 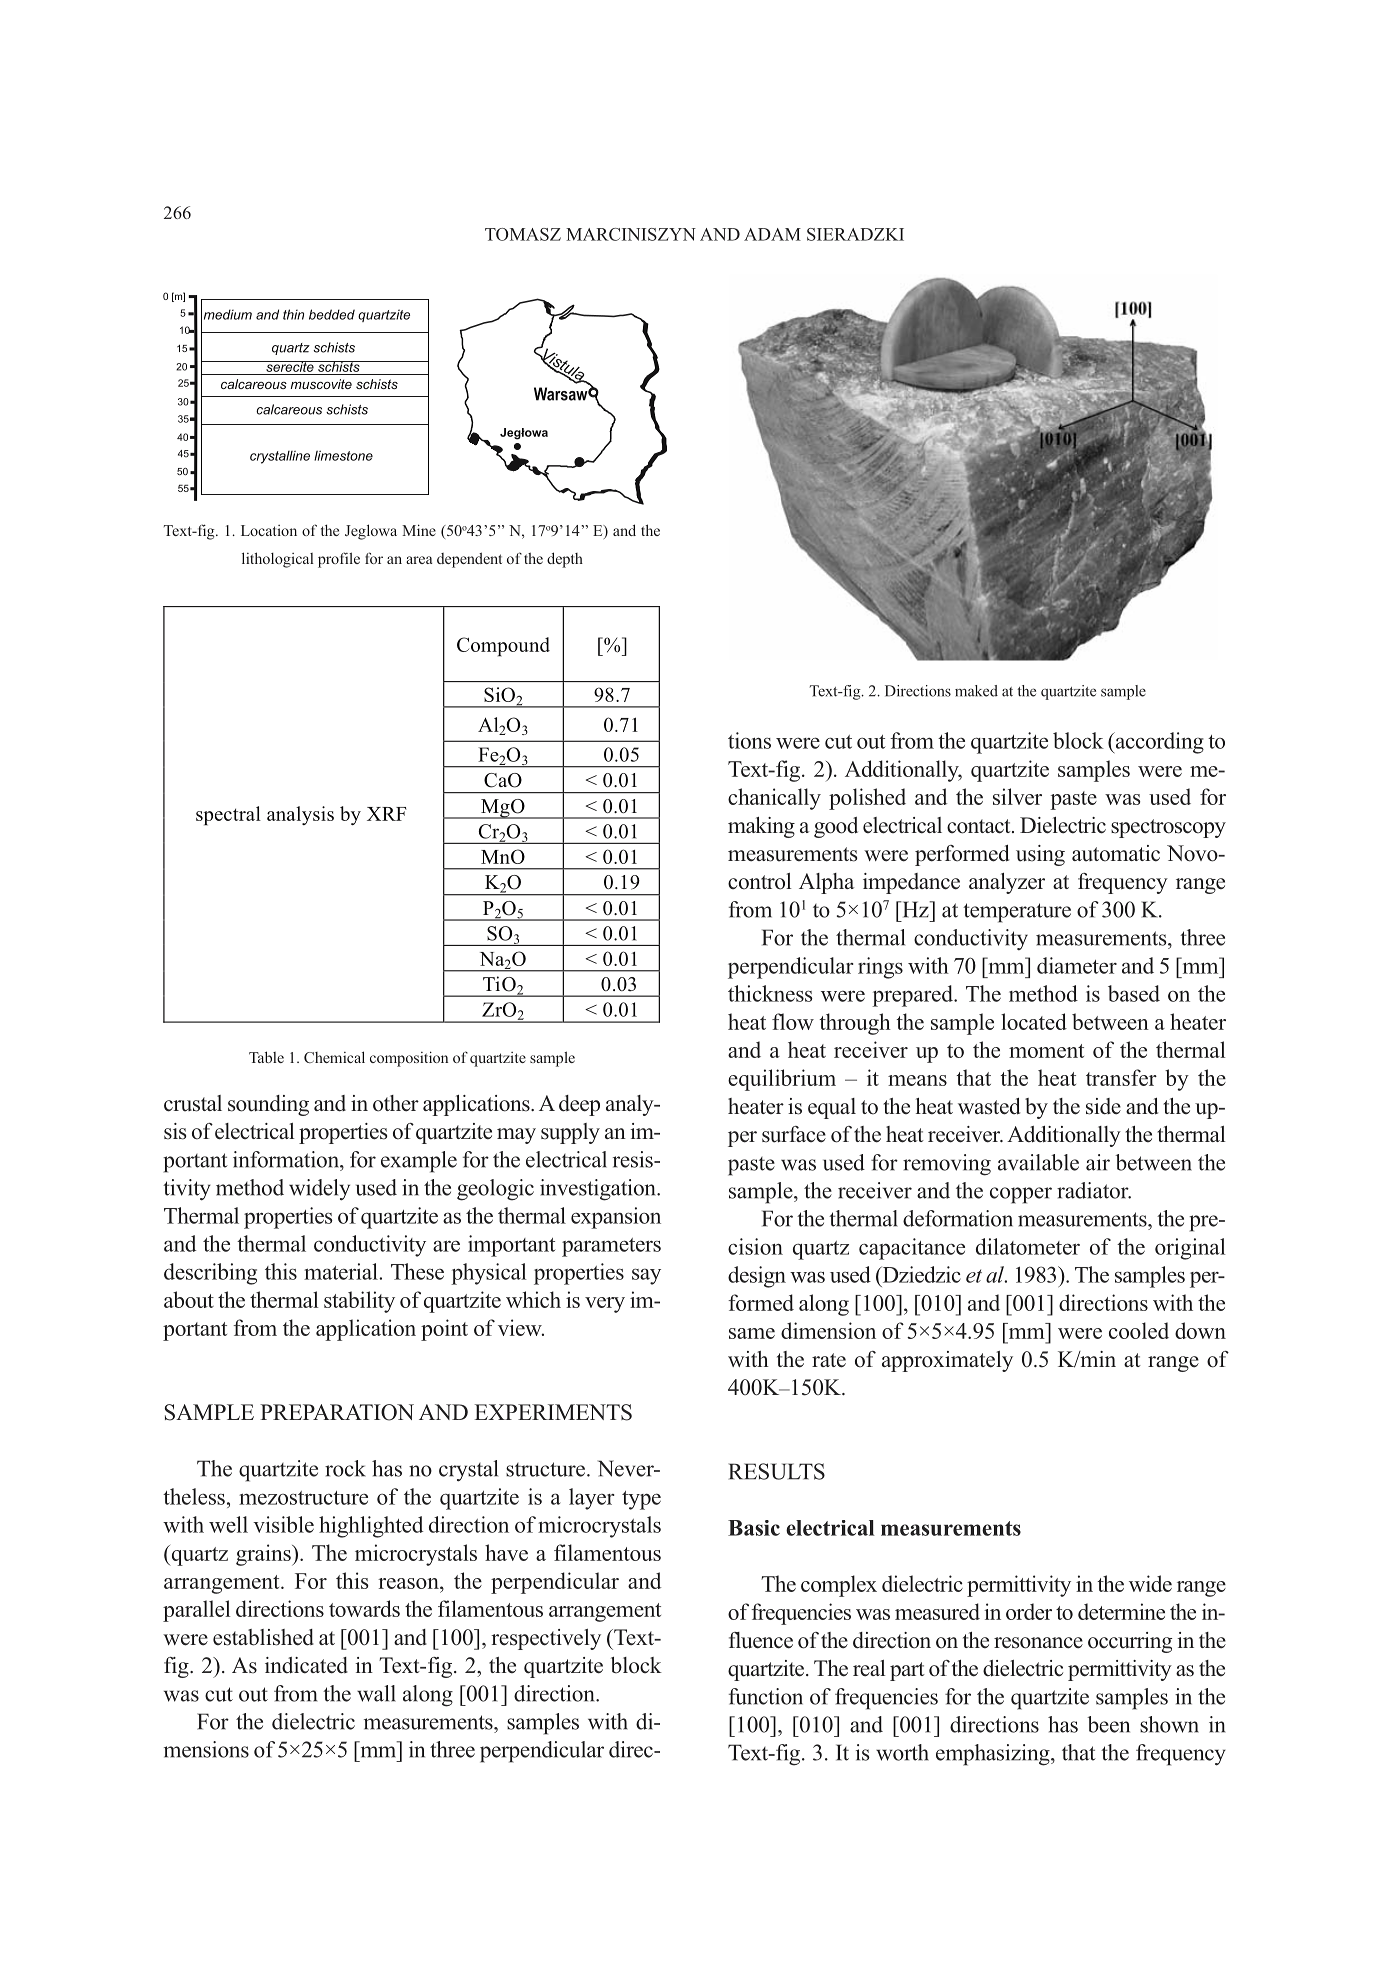 What do you see at coordinates (523, 234) in the screenshot?
I see `TOMASZ` at bounding box center [523, 234].
